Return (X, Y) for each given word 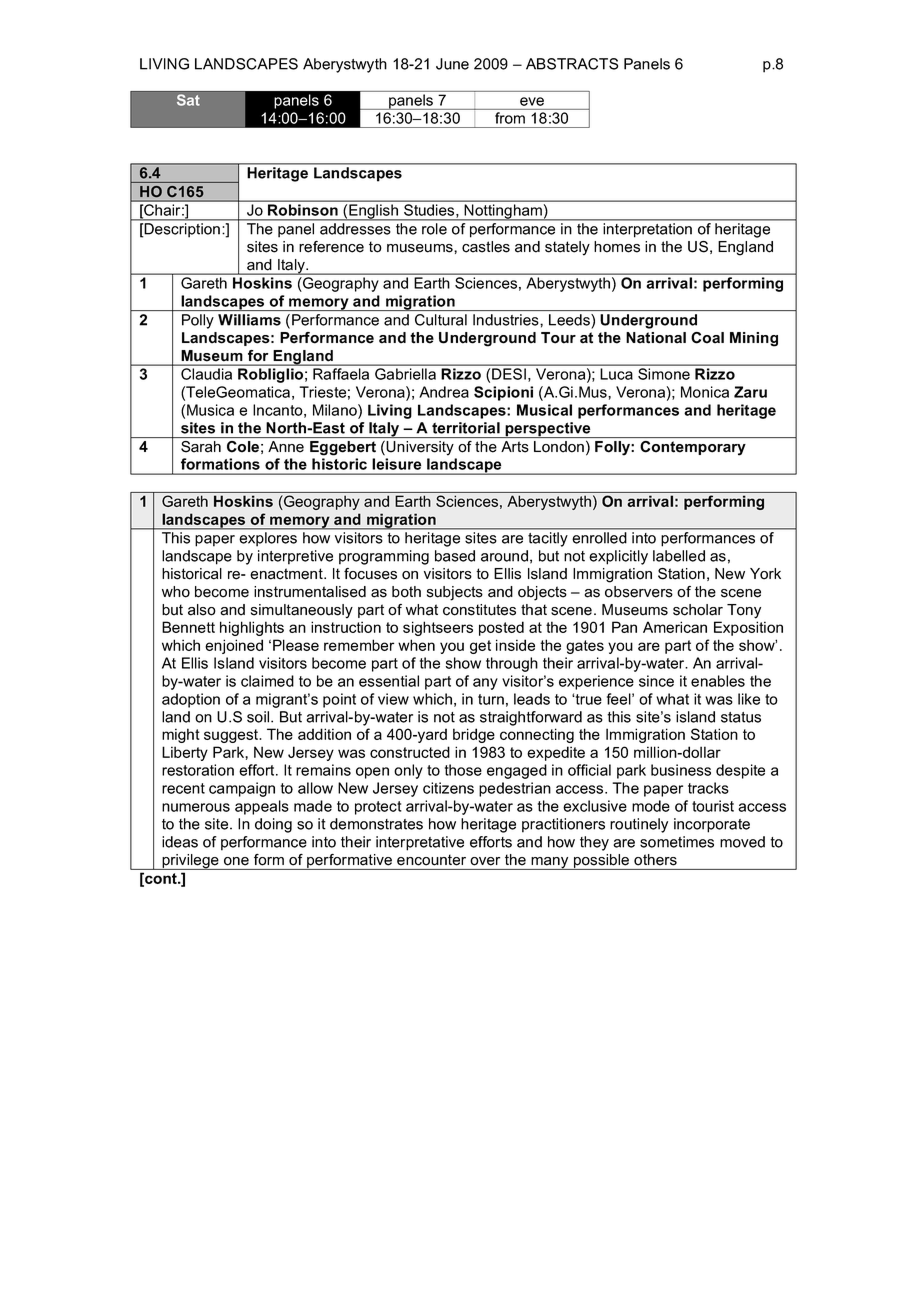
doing (273, 825)
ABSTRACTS (572, 64)
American (675, 627)
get (480, 647)
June (452, 64)
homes (617, 247)
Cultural (441, 320)
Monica (705, 392)
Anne (286, 446)
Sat (188, 100)
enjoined (234, 646)
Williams (249, 320)
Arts (515, 447)
